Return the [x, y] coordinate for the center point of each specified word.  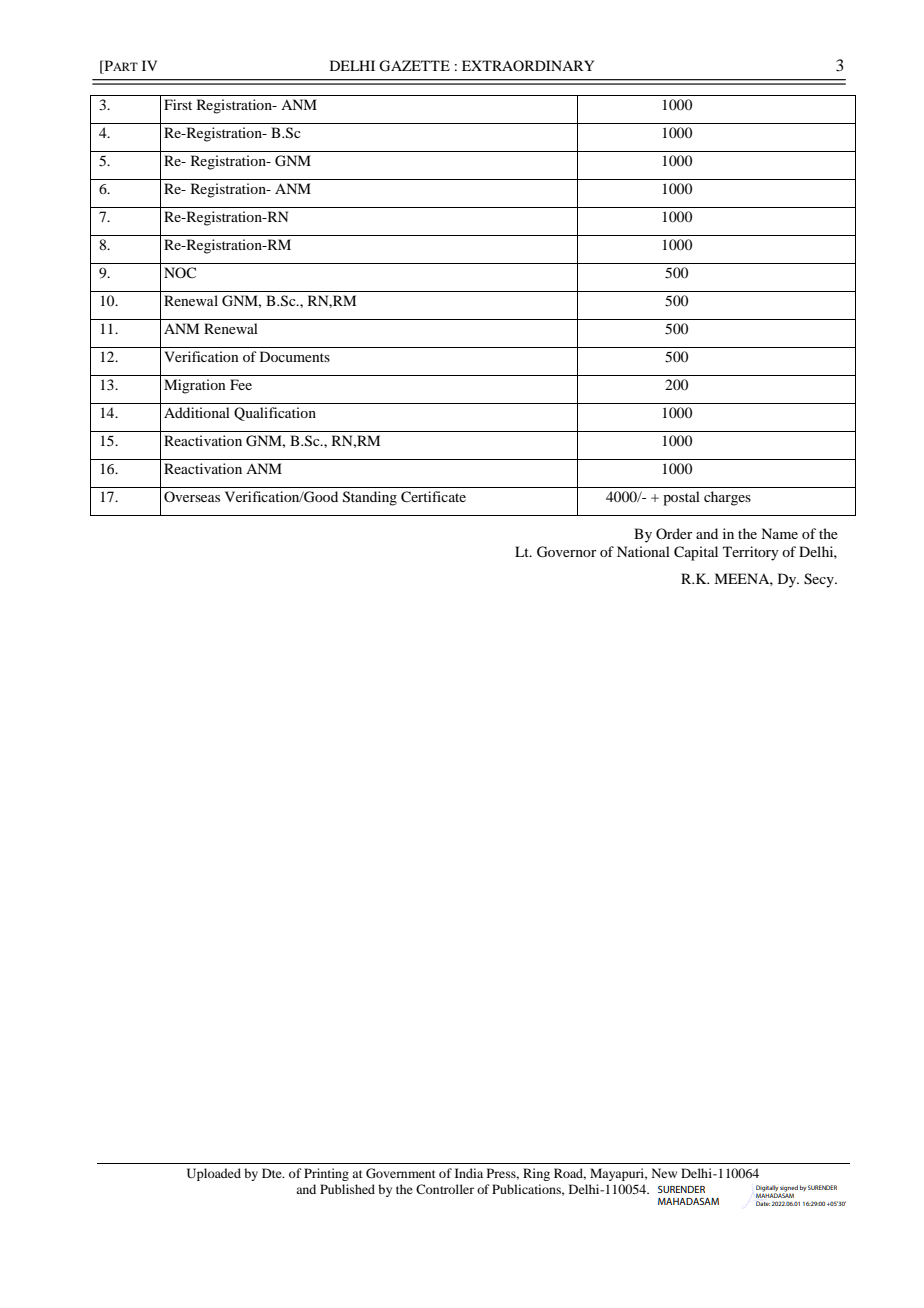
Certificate [433, 497]
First [178, 104]
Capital [696, 553]
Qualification [275, 414]
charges [727, 498]
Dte [273, 1173]
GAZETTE [414, 66]
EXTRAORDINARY [528, 65]
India [469, 1173]
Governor [567, 552]
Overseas [192, 496]
